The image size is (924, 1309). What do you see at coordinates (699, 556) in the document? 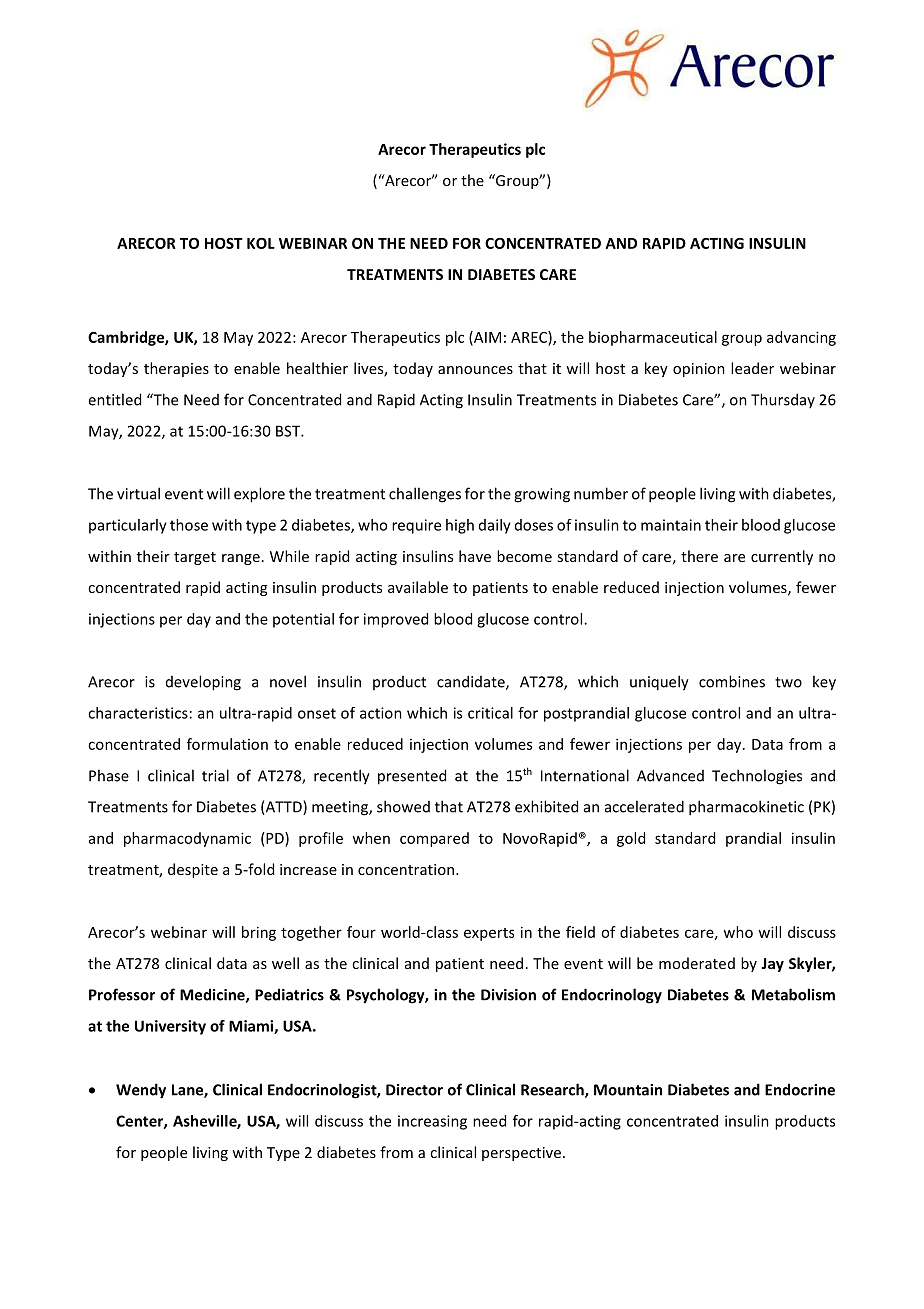
I see `there` at bounding box center [699, 556].
